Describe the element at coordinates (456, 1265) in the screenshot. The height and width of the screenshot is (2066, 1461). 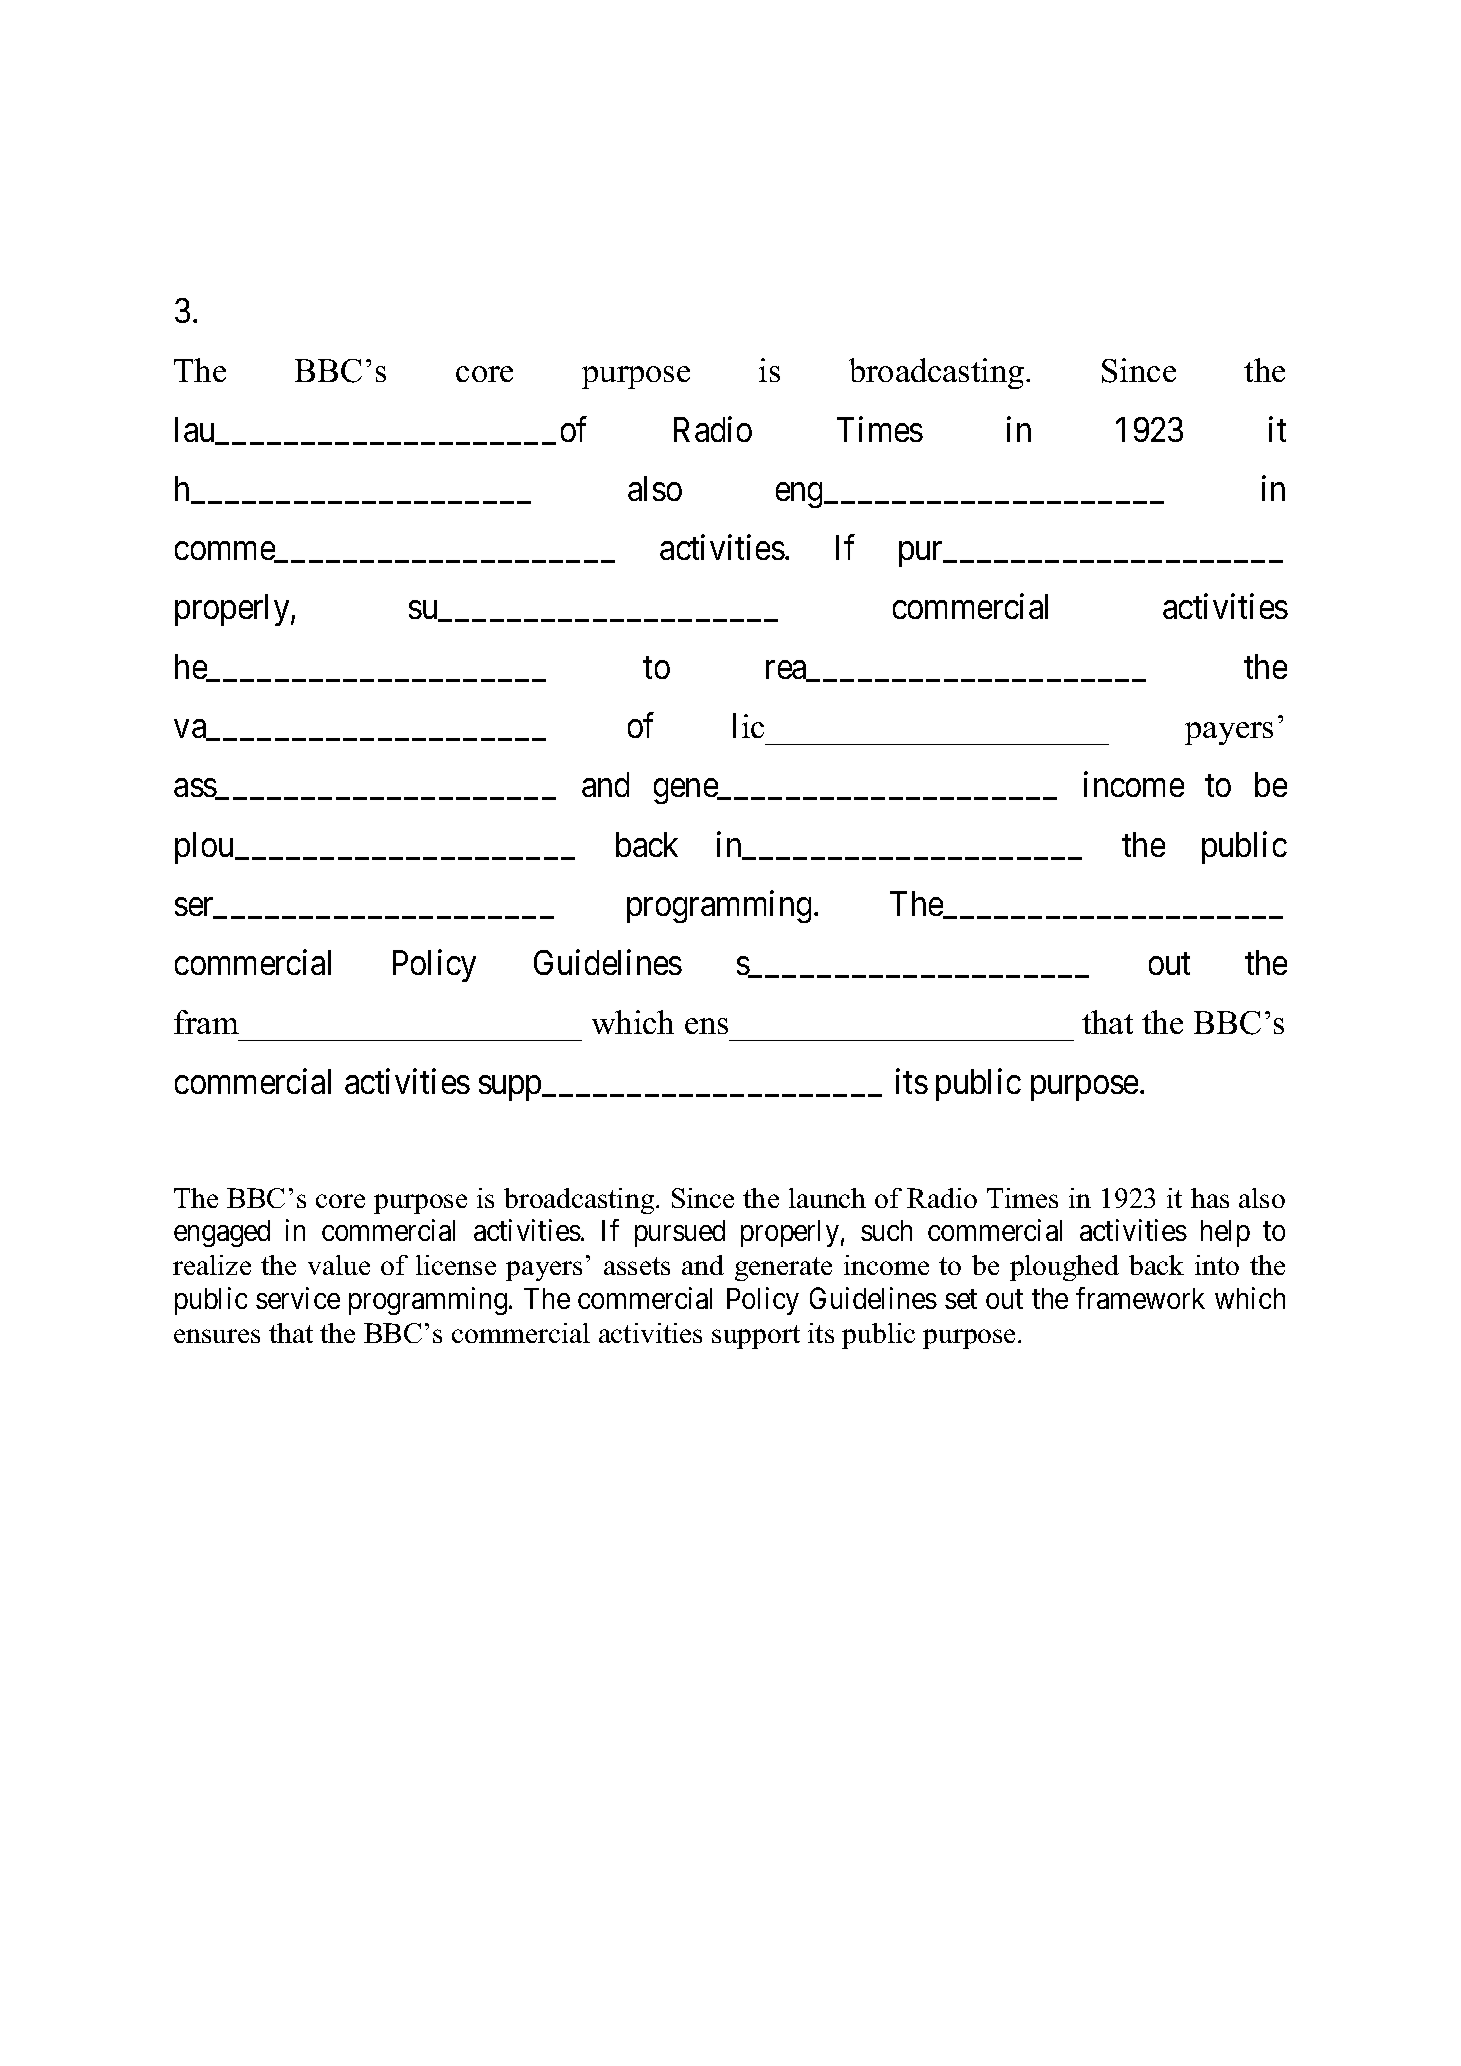
I see `license` at that location.
